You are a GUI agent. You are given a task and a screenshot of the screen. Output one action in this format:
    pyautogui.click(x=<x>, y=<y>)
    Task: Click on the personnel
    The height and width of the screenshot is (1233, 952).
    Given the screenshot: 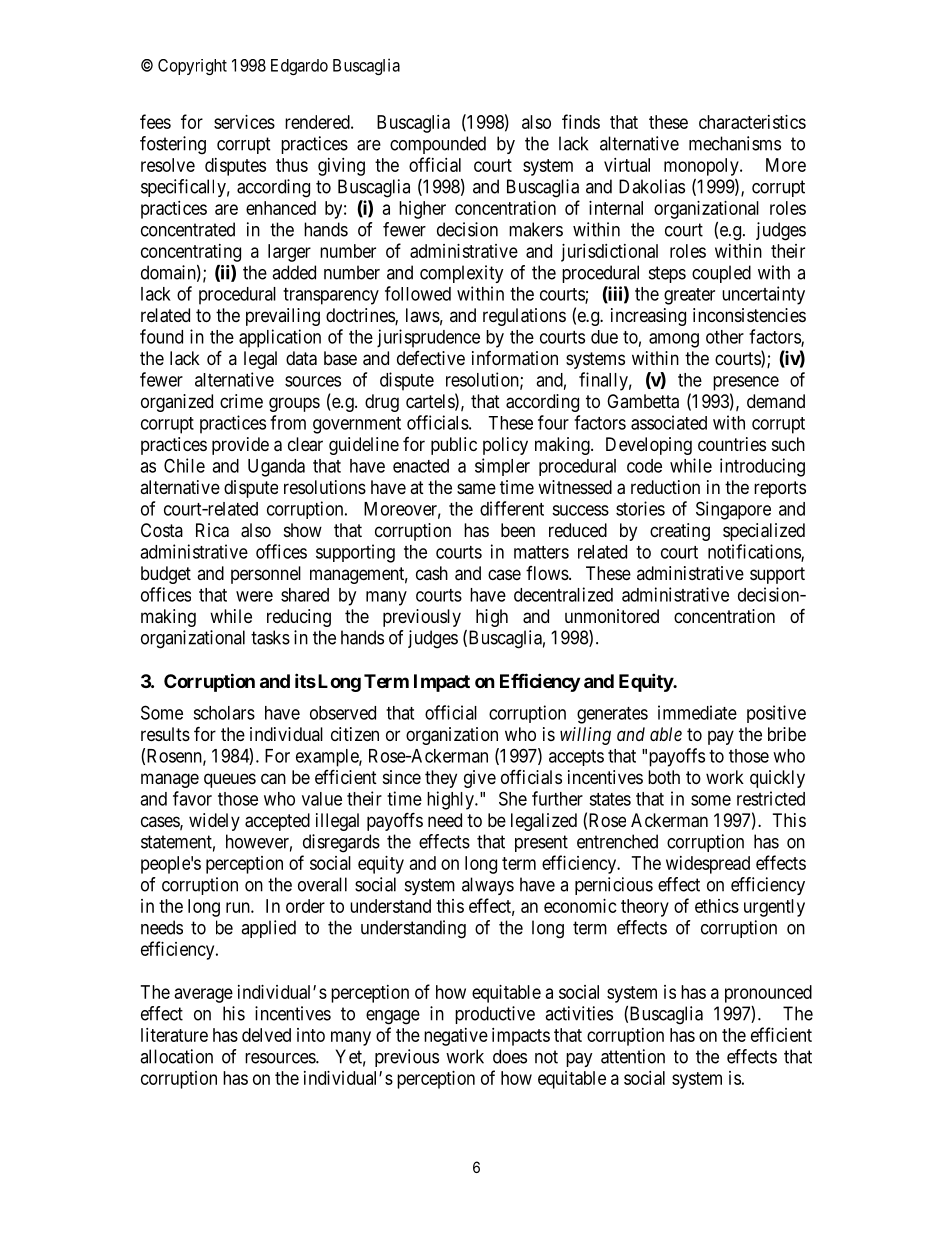 What is the action you would take?
    pyautogui.click(x=266, y=575)
